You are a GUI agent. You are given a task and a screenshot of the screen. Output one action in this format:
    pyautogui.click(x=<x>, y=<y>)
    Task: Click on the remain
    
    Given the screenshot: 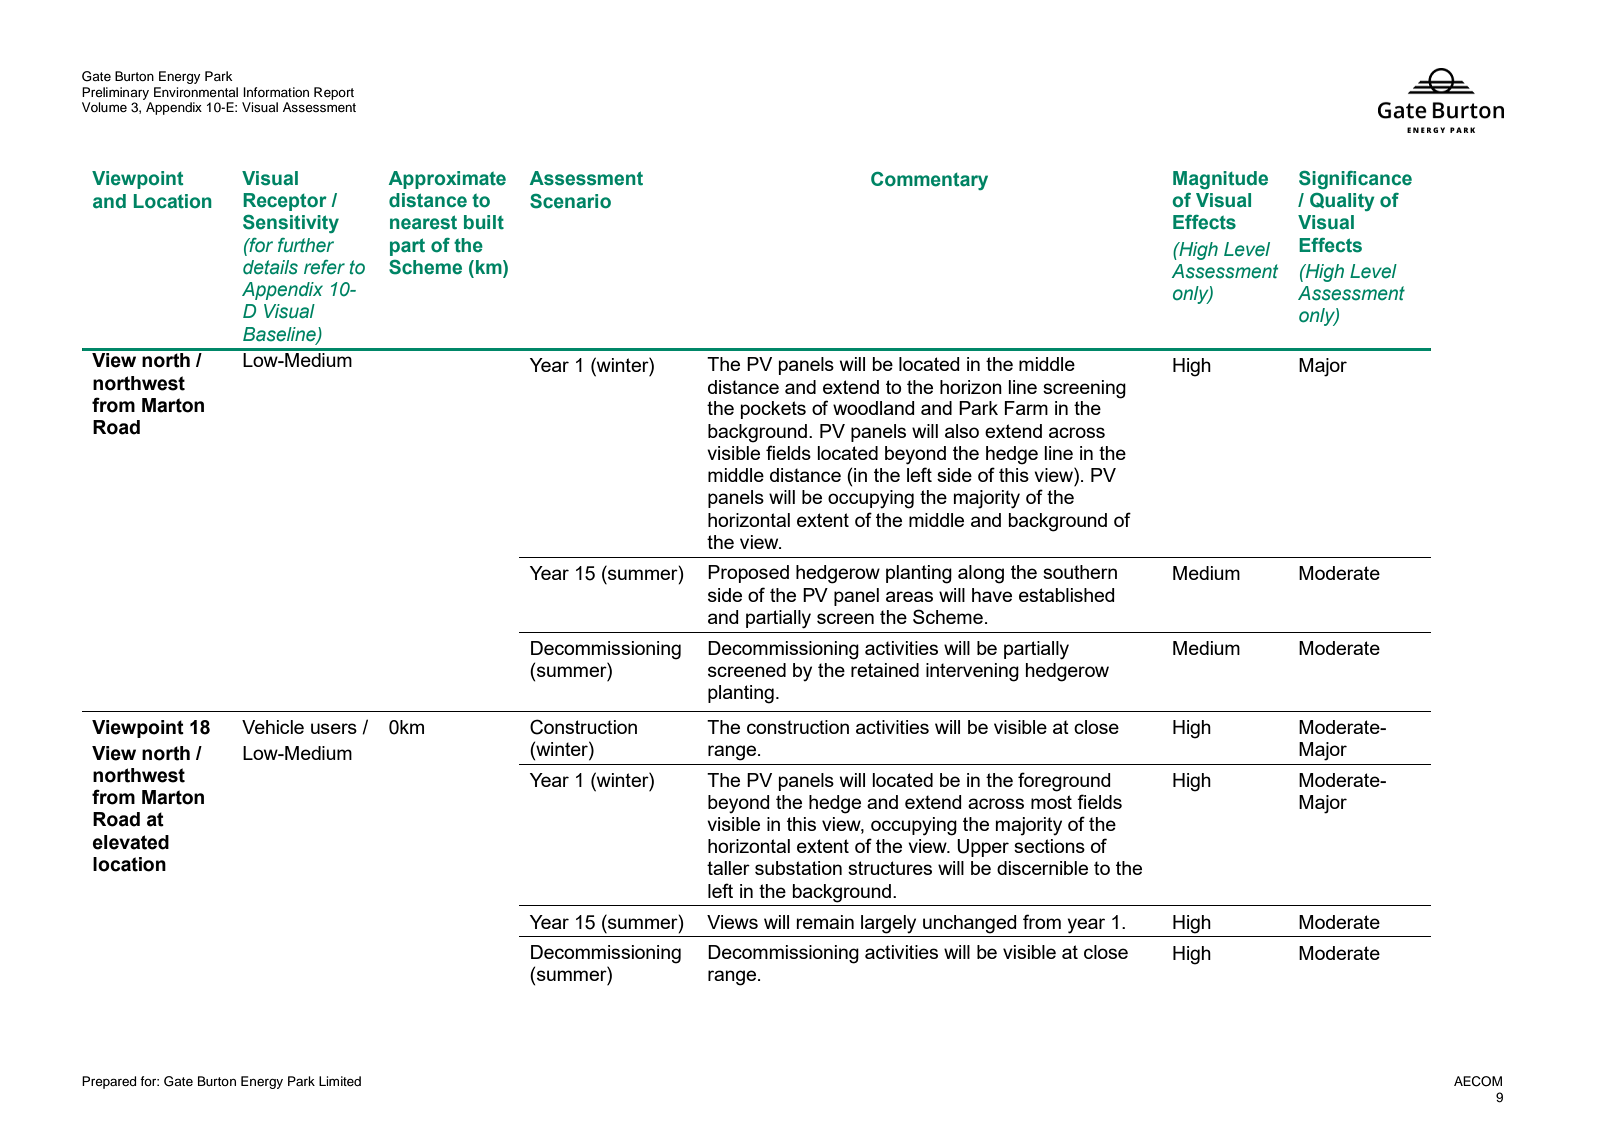 What is the action you would take?
    pyautogui.click(x=825, y=922)
